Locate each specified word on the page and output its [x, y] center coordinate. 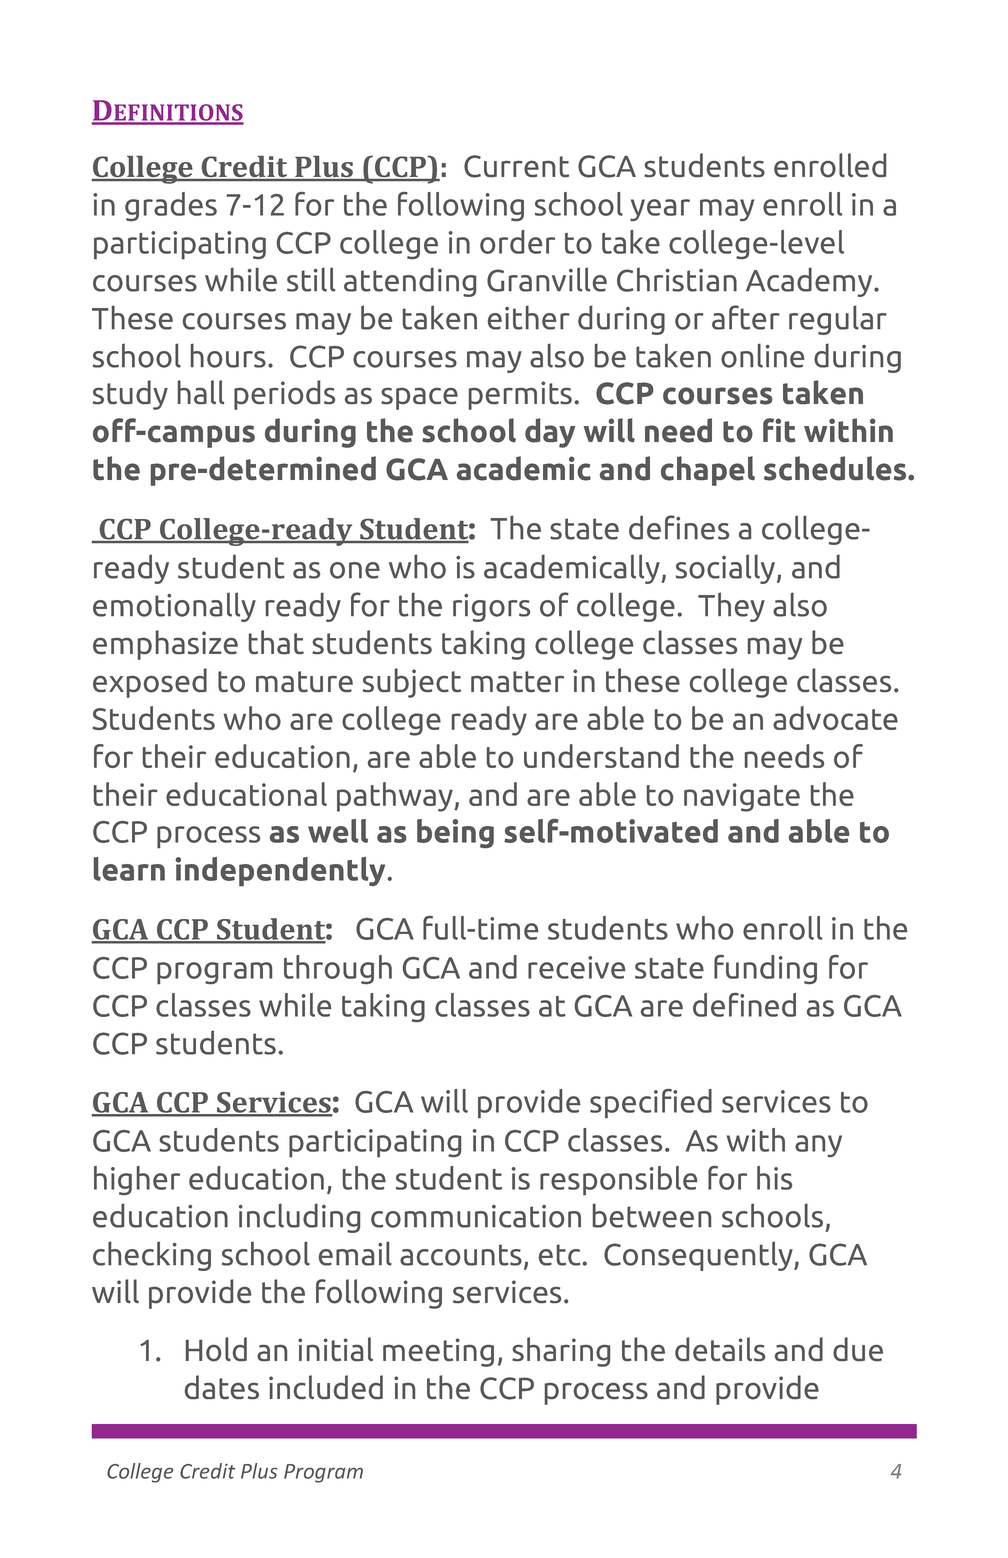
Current [516, 166]
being [455, 833]
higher [137, 1180]
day [550, 433]
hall [201, 392]
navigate [742, 797]
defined [744, 1005]
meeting [438, 1352]
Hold [216, 1349]
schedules [836, 468]
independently [280, 871]
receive [576, 967]
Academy [810, 282]
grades [171, 206]
